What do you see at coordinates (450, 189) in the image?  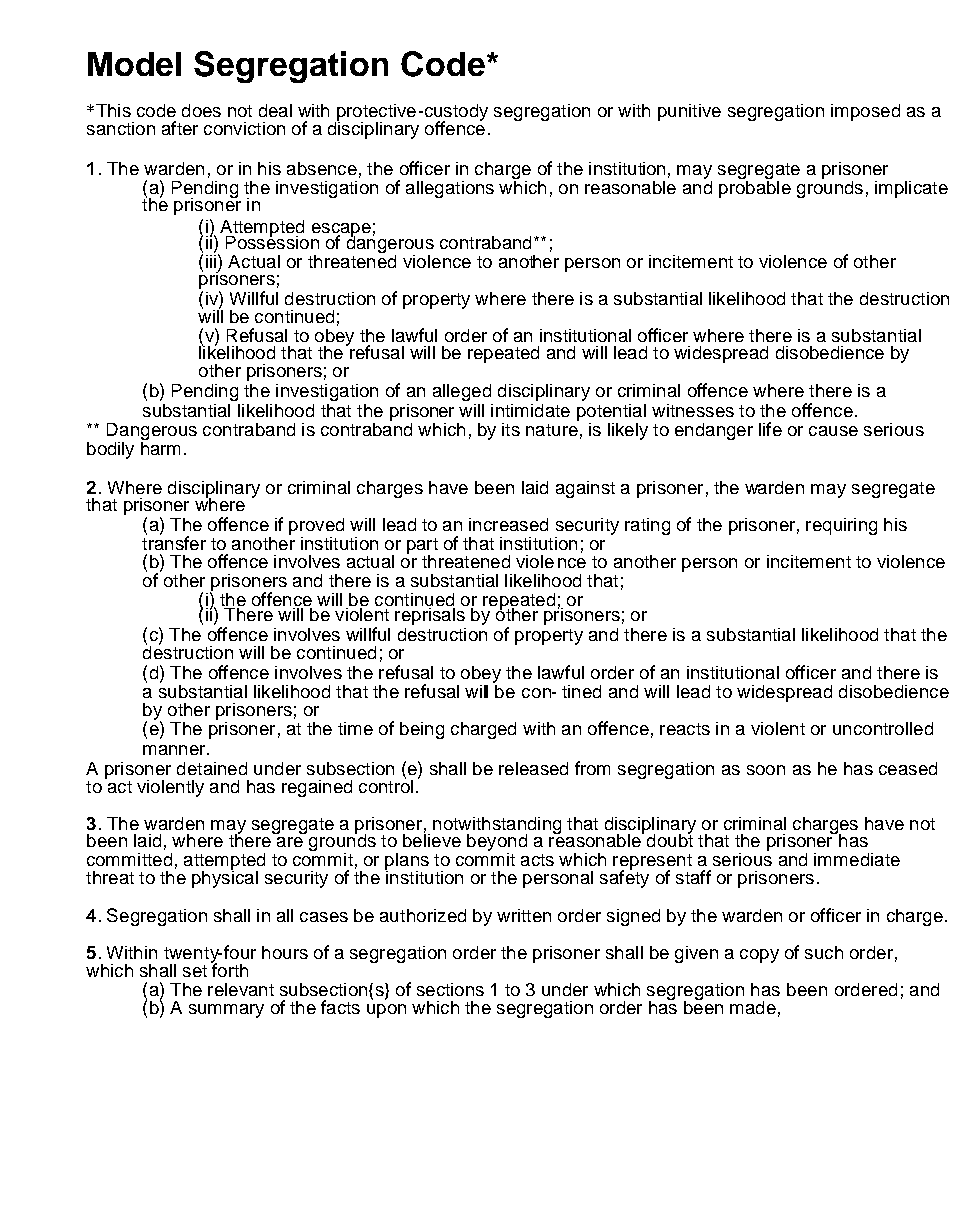 I see `allegations` at bounding box center [450, 189].
